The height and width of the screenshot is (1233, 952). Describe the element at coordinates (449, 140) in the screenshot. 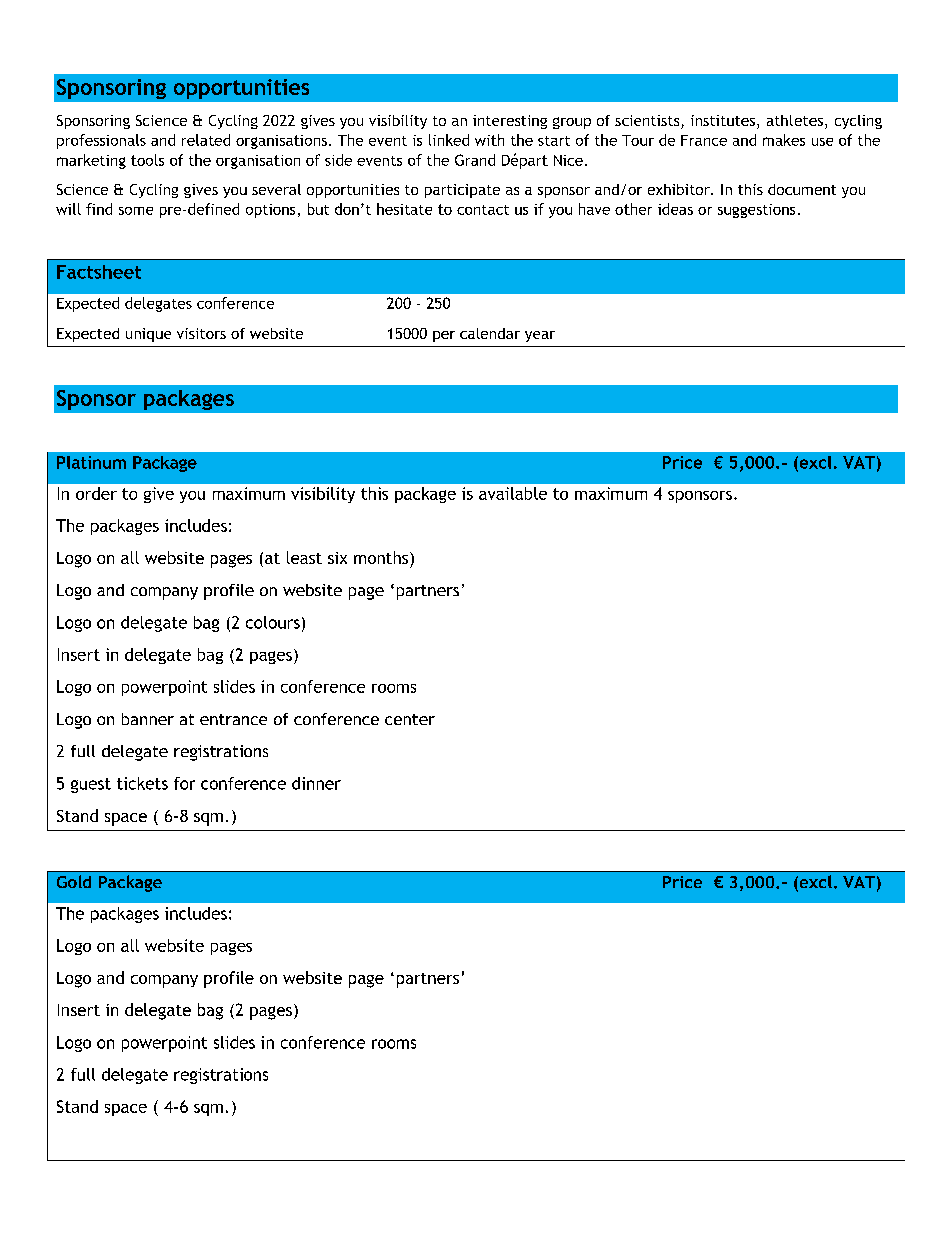

I see `linked` at that location.
